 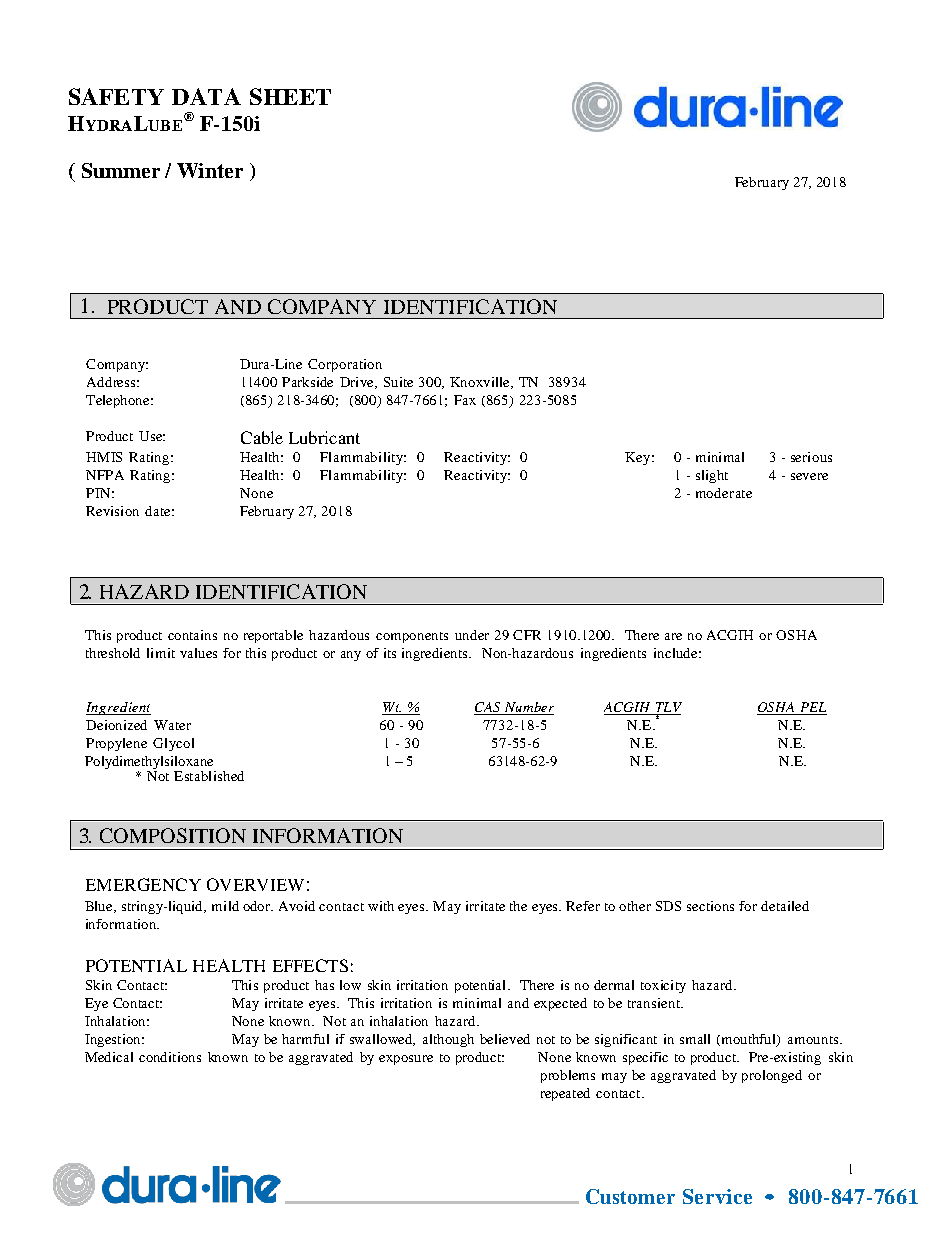 I want to click on Address, so click(x=111, y=382).
